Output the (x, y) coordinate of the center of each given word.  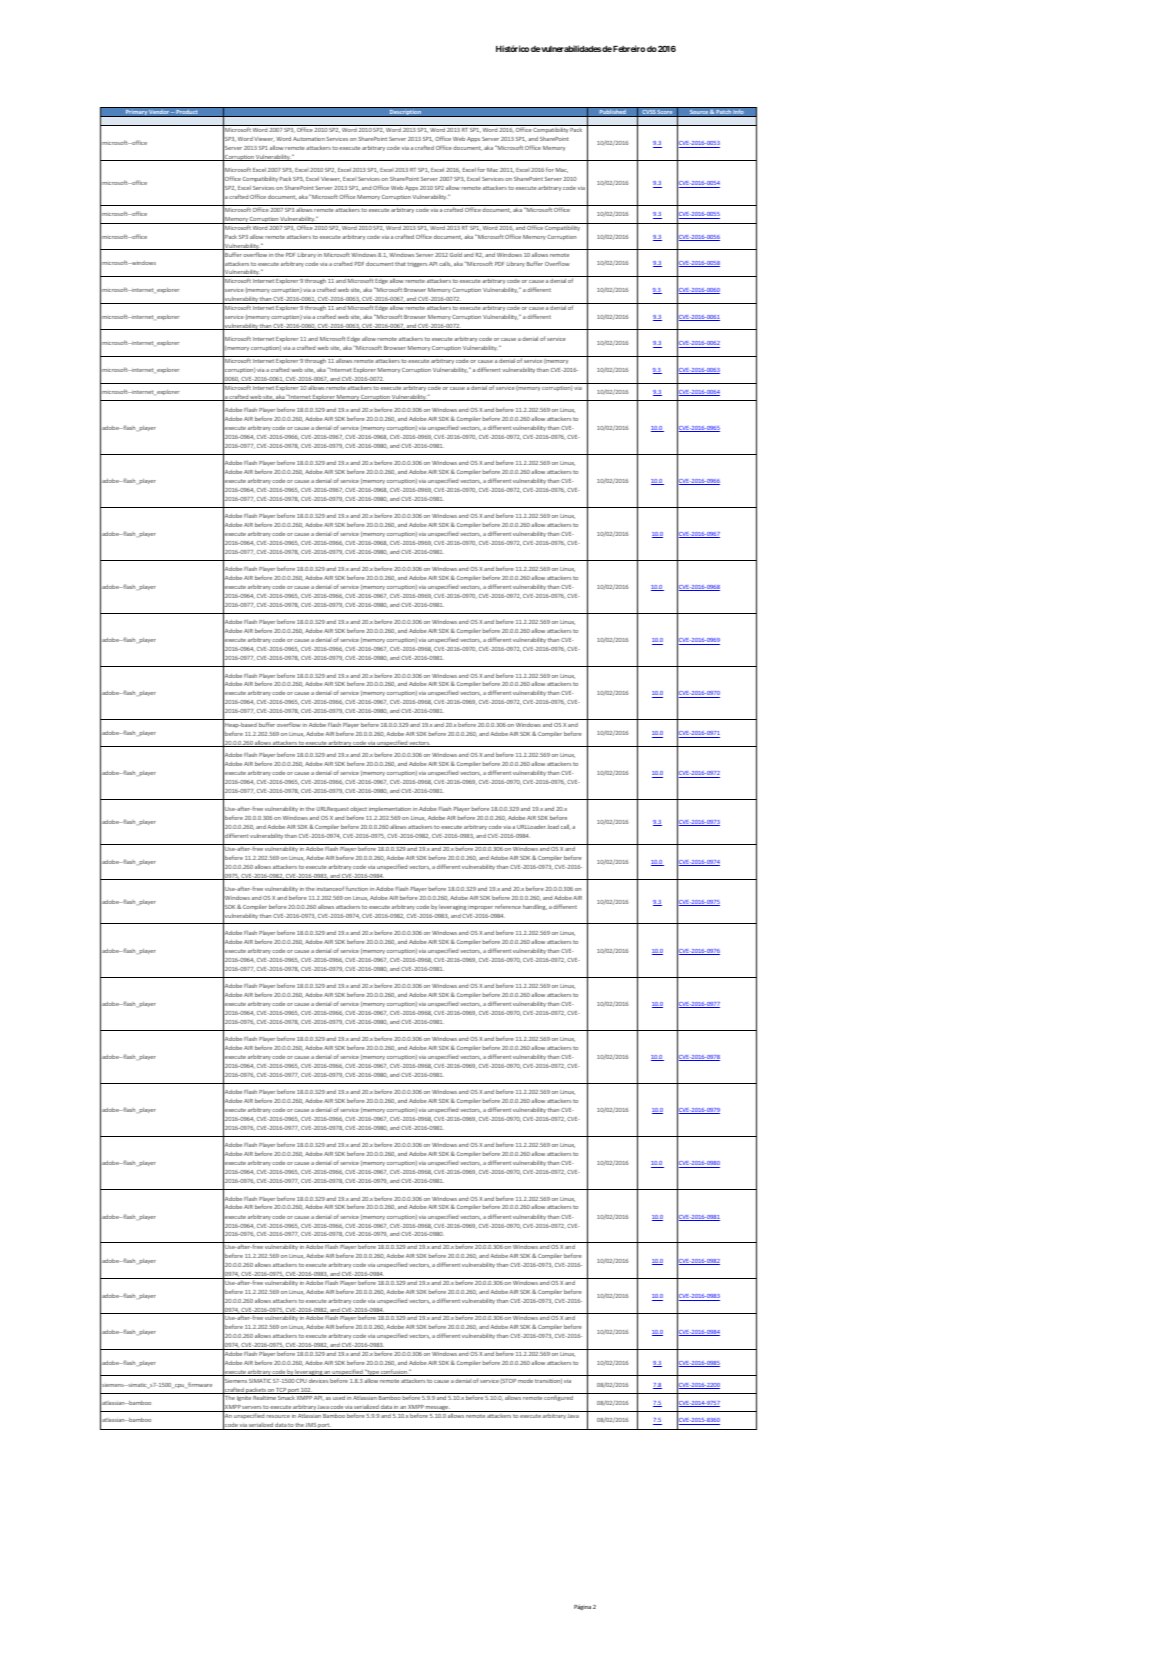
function (357, 888)
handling (535, 907)
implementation (390, 809)
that (400, 264)
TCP (281, 1391)
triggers (417, 264)
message (437, 1409)
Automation (309, 139)
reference (508, 906)
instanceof (330, 888)
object (358, 809)
